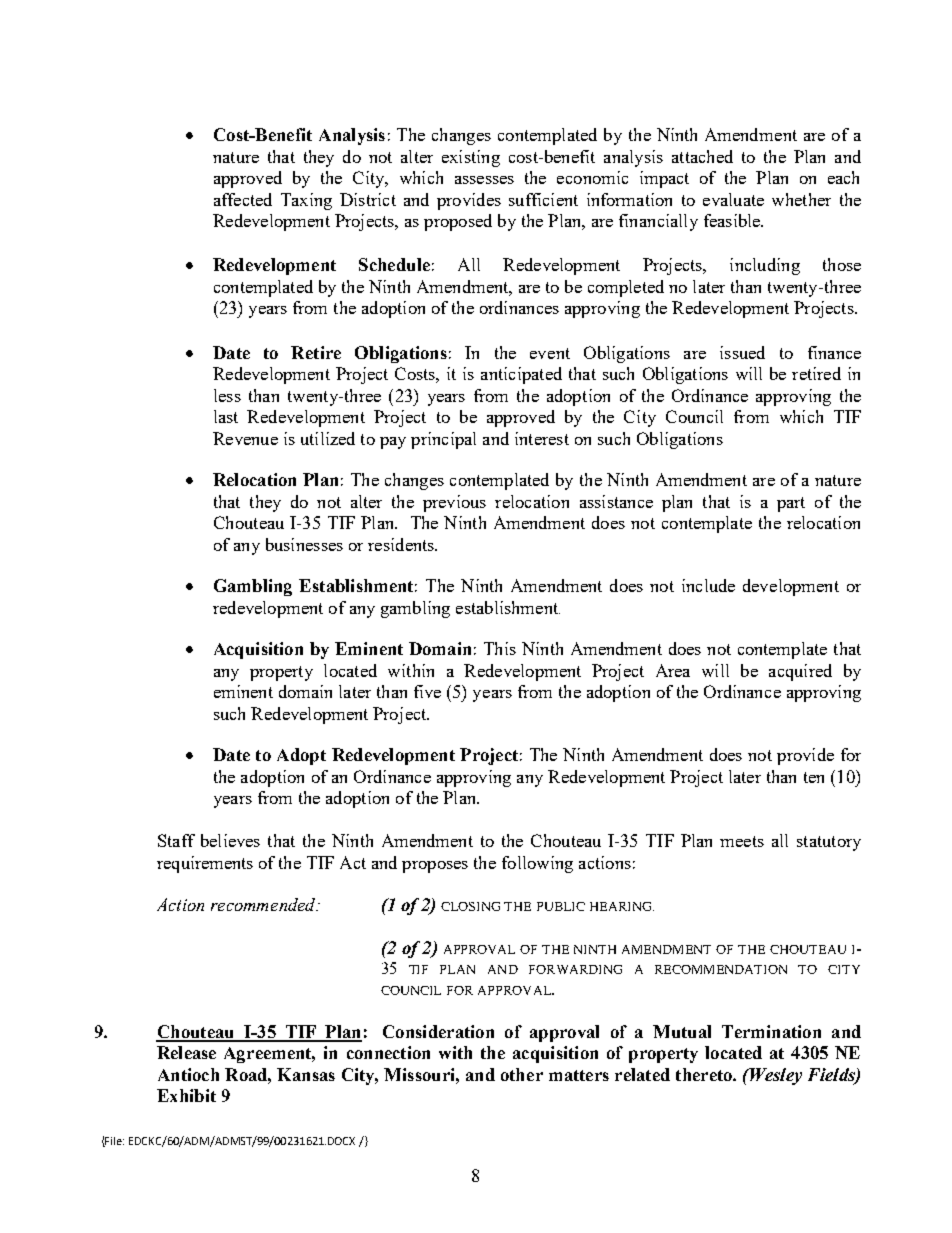  What do you see at coordinates (522, 1074) in the screenshot?
I see `other` at bounding box center [522, 1074].
